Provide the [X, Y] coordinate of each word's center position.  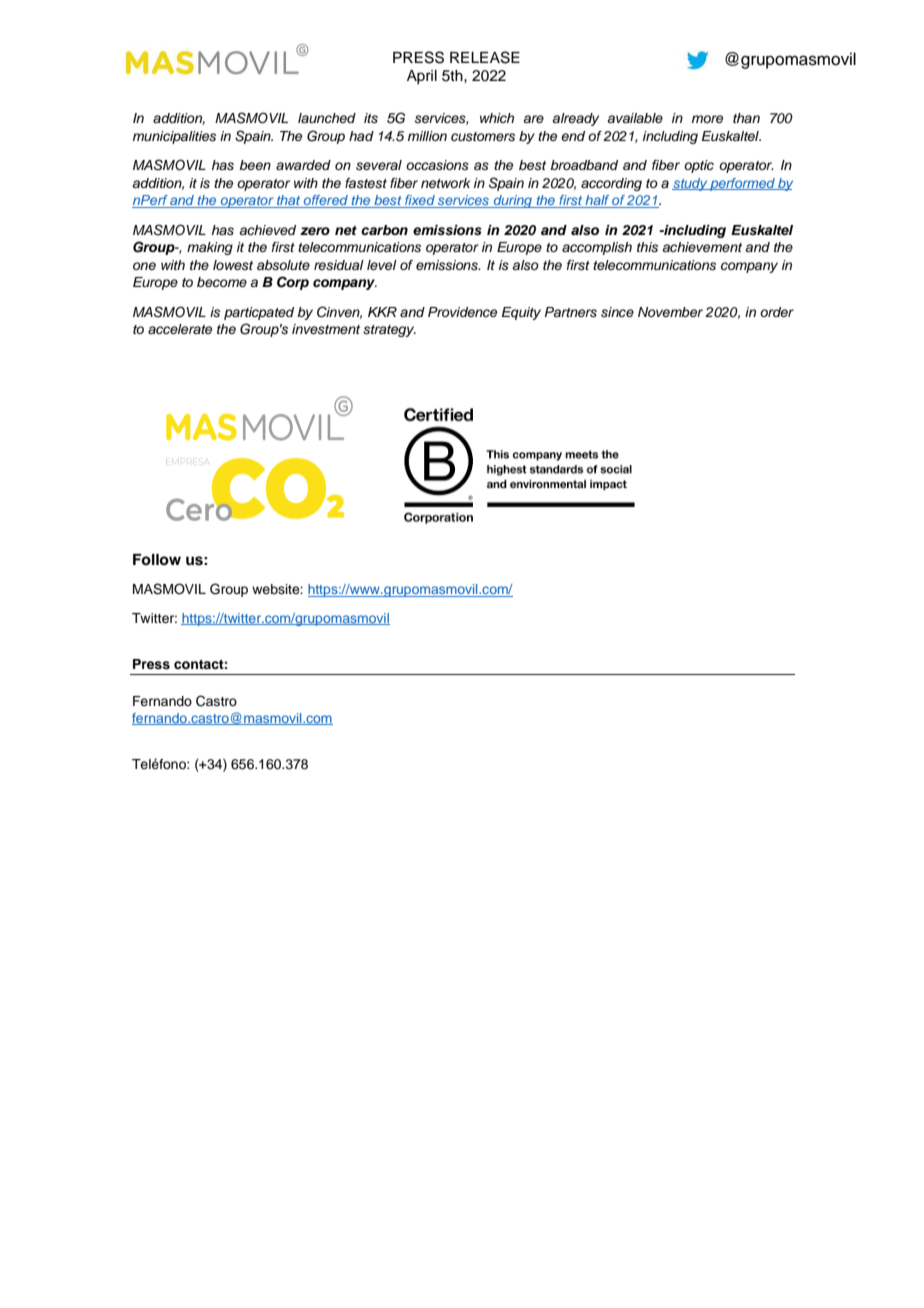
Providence [462, 312]
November [670, 312]
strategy [389, 331]
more [707, 119]
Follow [157, 559]
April [422, 77]
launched [327, 118]
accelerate [180, 329]
